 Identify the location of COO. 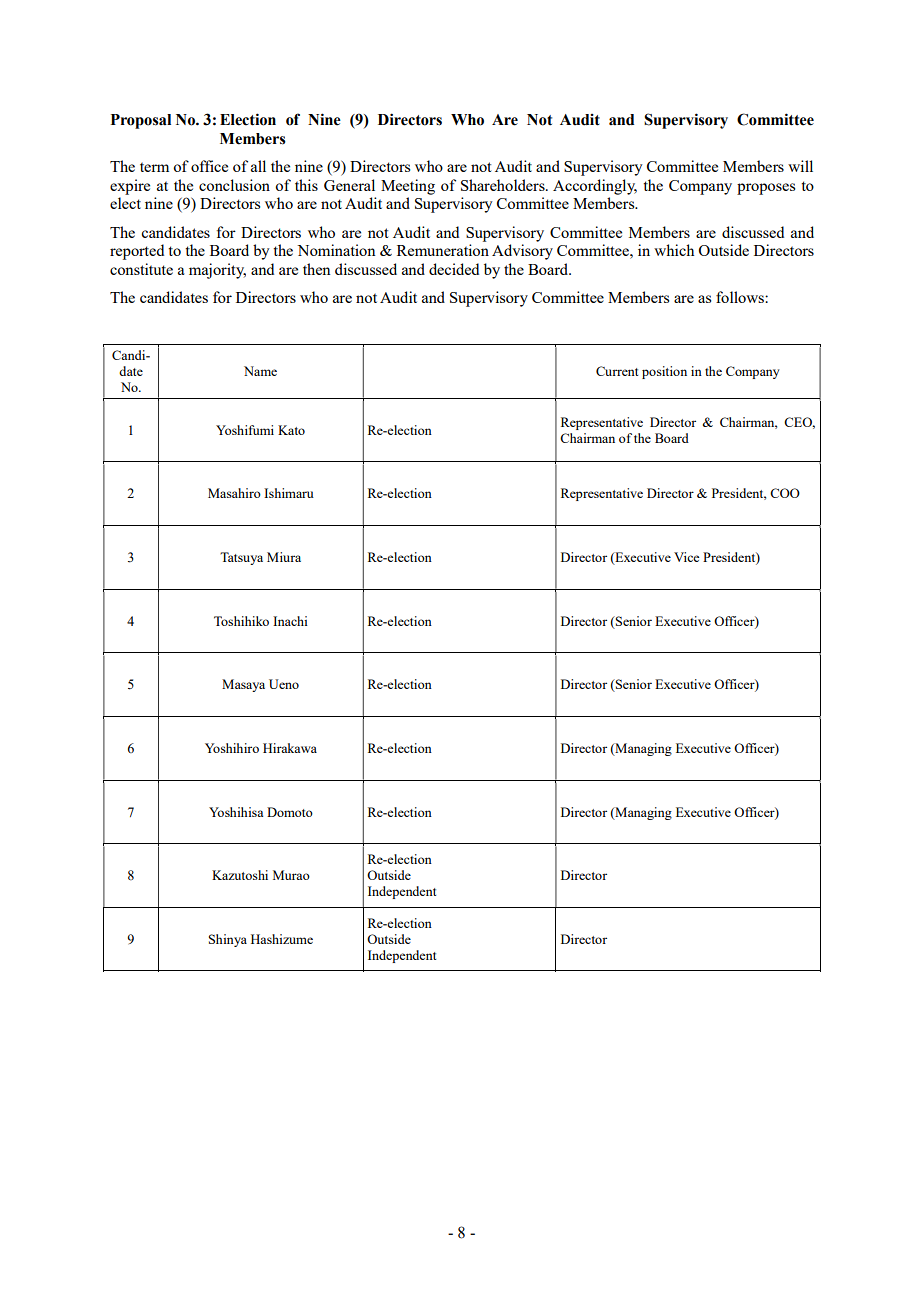
(785, 493).
